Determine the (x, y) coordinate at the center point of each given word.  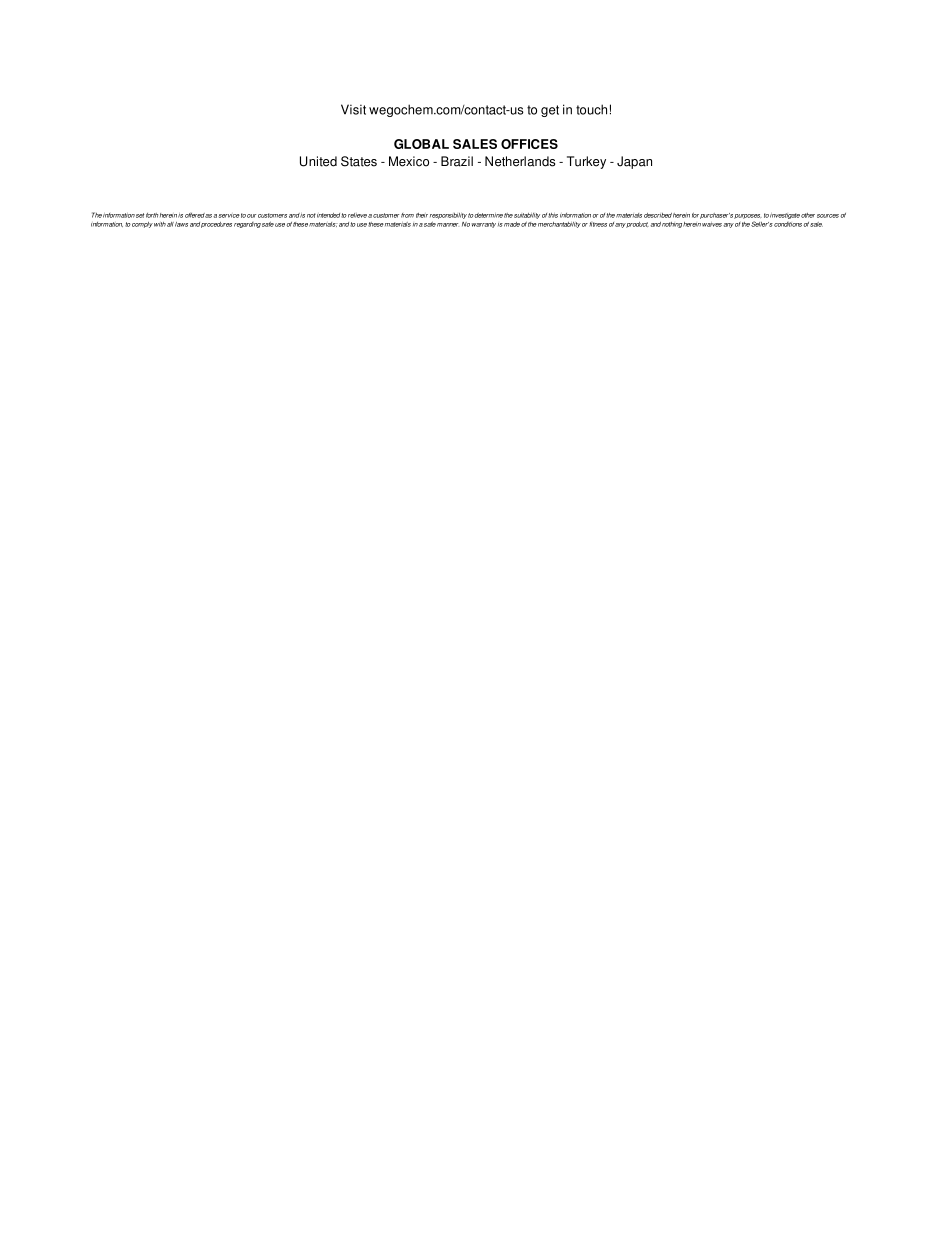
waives (712, 224)
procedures (216, 225)
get (550, 111)
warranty (484, 225)
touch (591, 109)
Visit (353, 109)
